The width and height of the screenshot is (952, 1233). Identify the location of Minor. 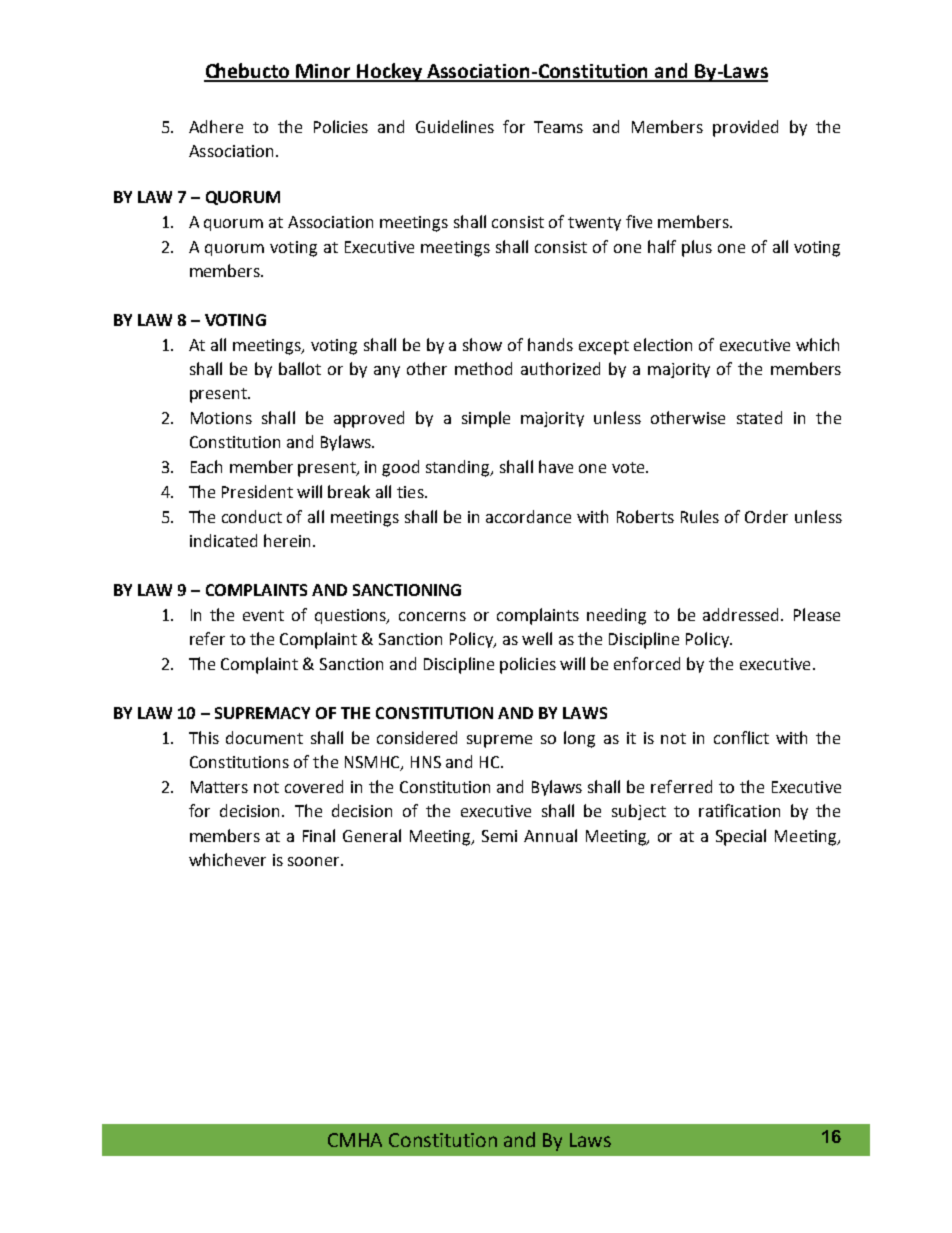
(324, 72).
